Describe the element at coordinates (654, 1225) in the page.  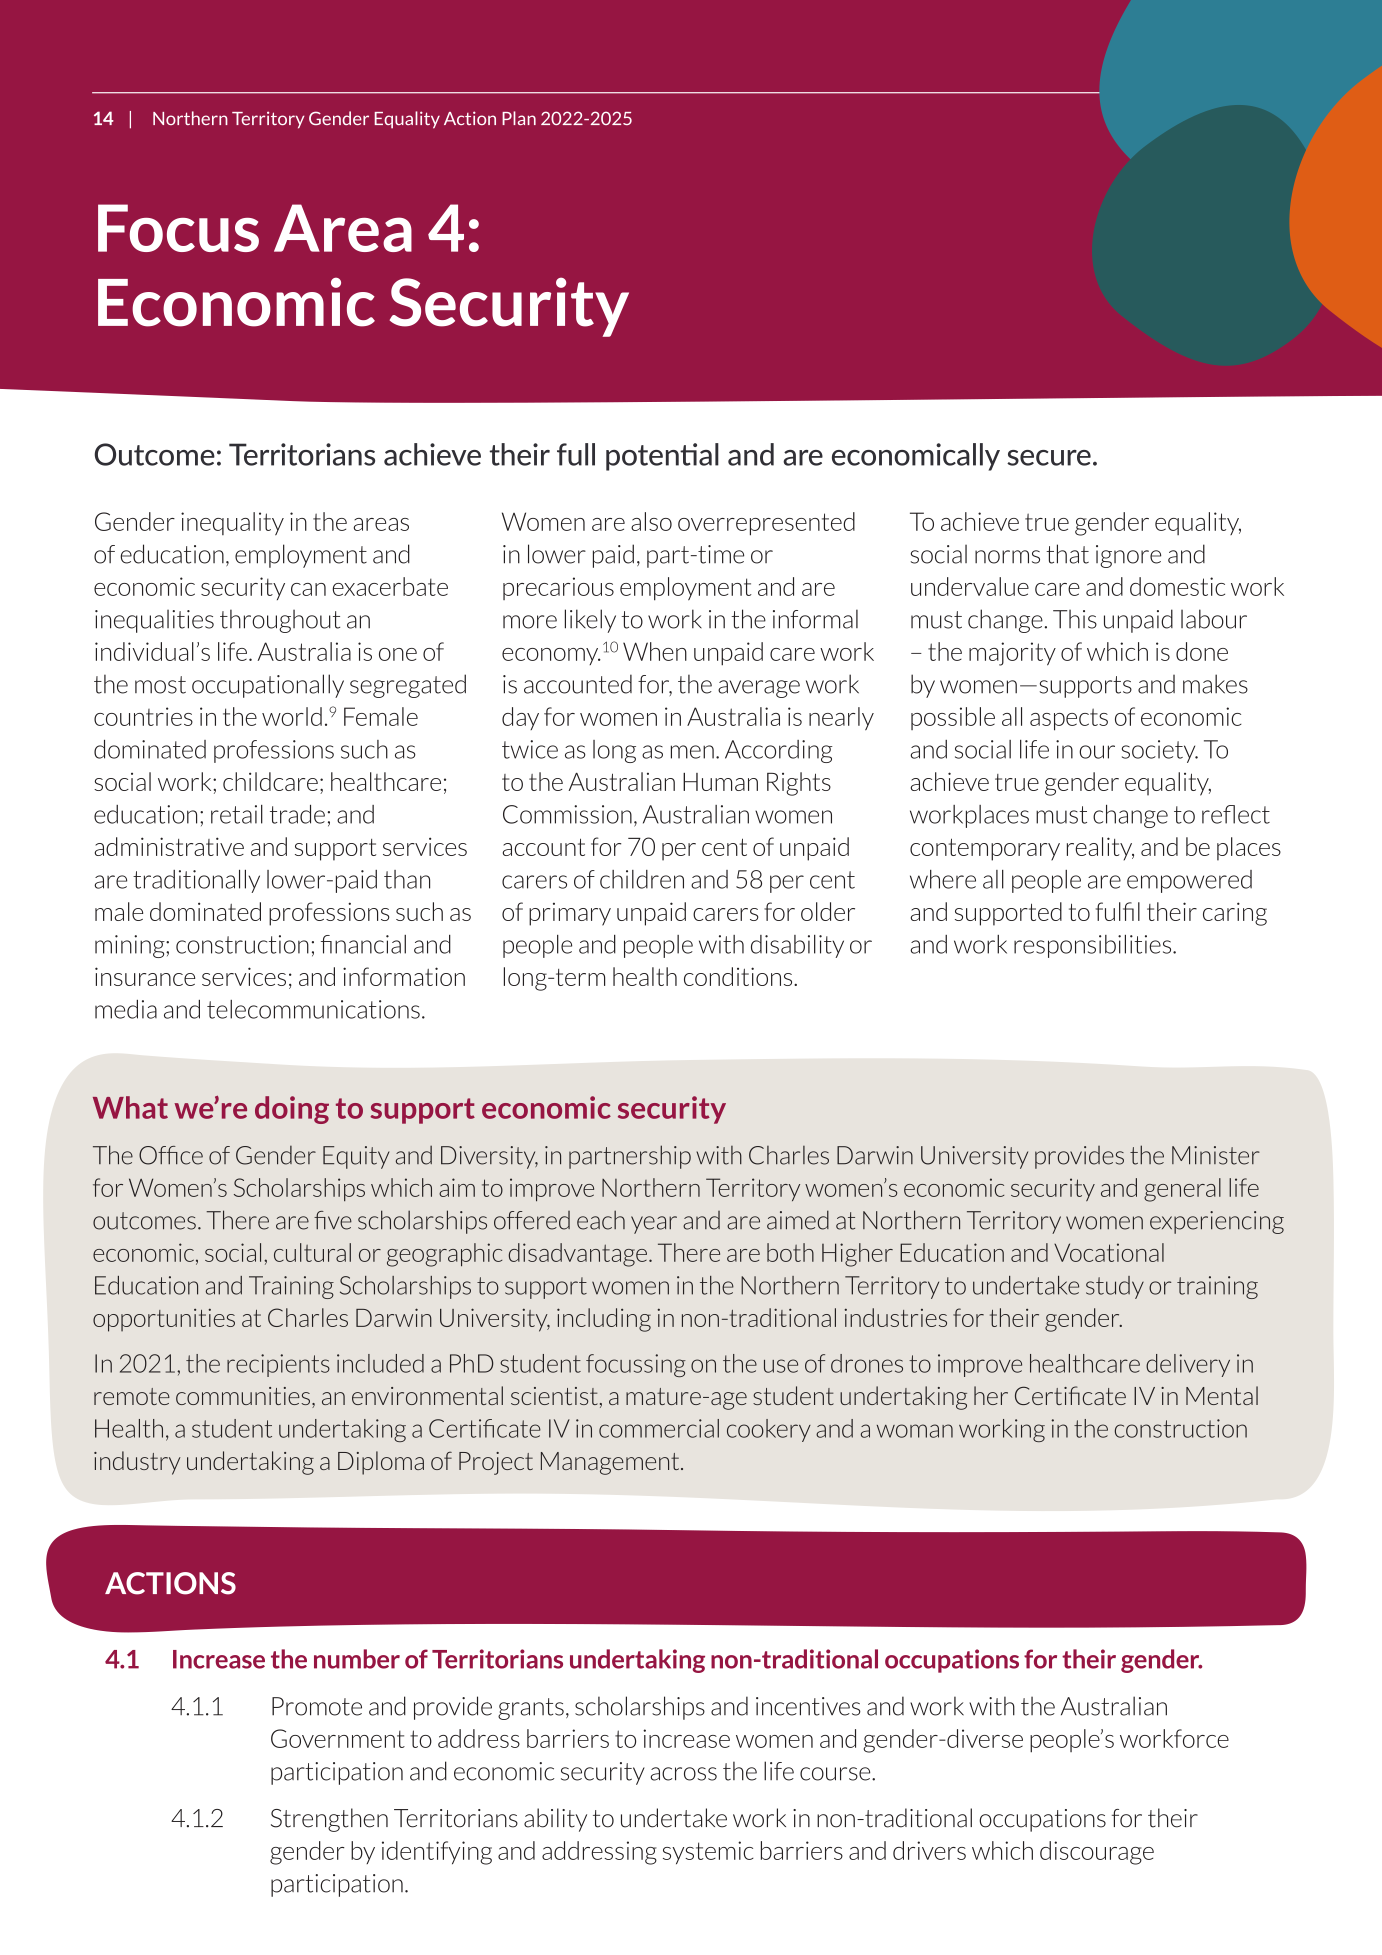
I see `year` at that location.
